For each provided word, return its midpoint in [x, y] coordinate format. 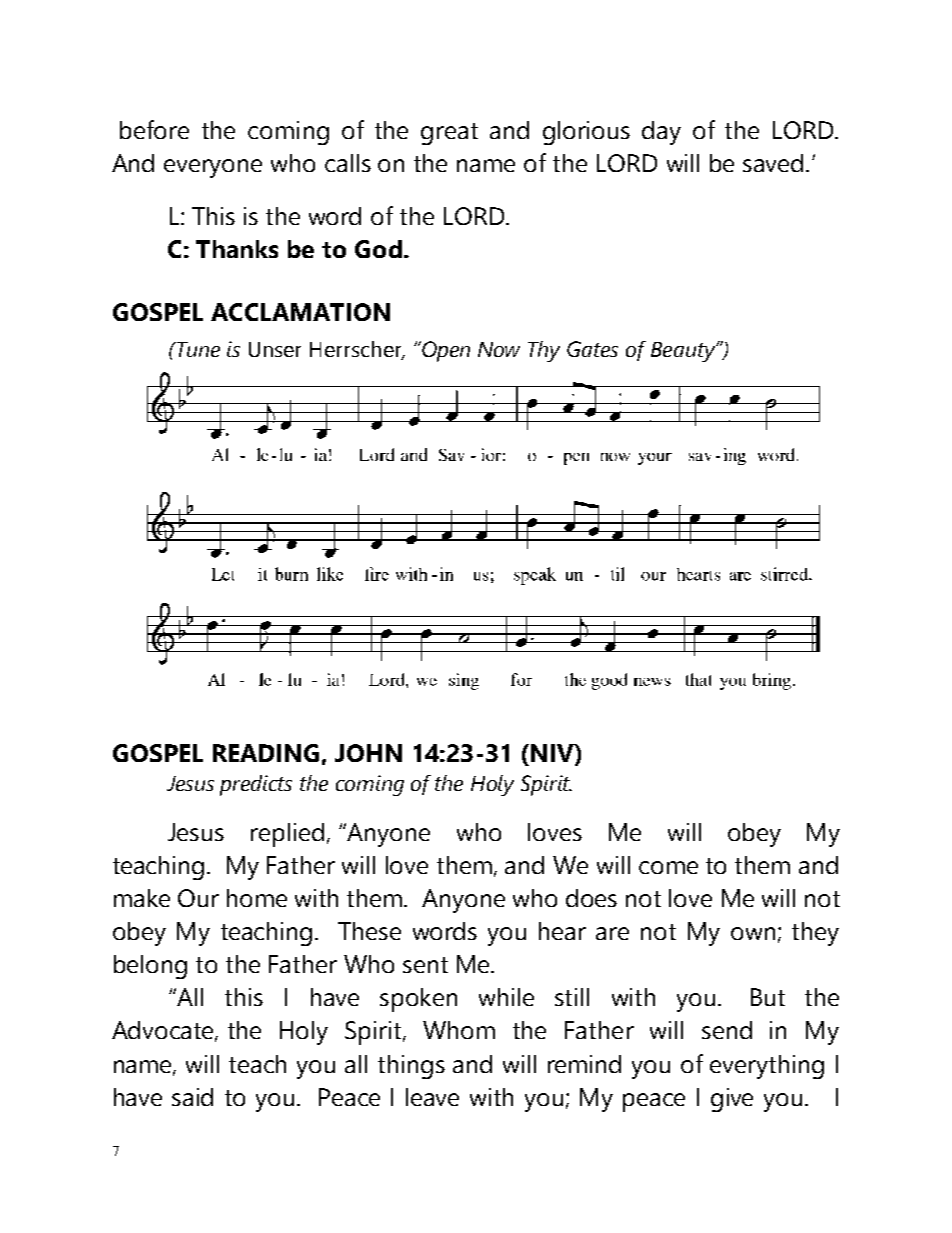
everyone [213, 168]
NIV [553, 753]
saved [773, 163]
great [449, 134]
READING [266, 753]
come [668, 867]
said [192, 1097]
